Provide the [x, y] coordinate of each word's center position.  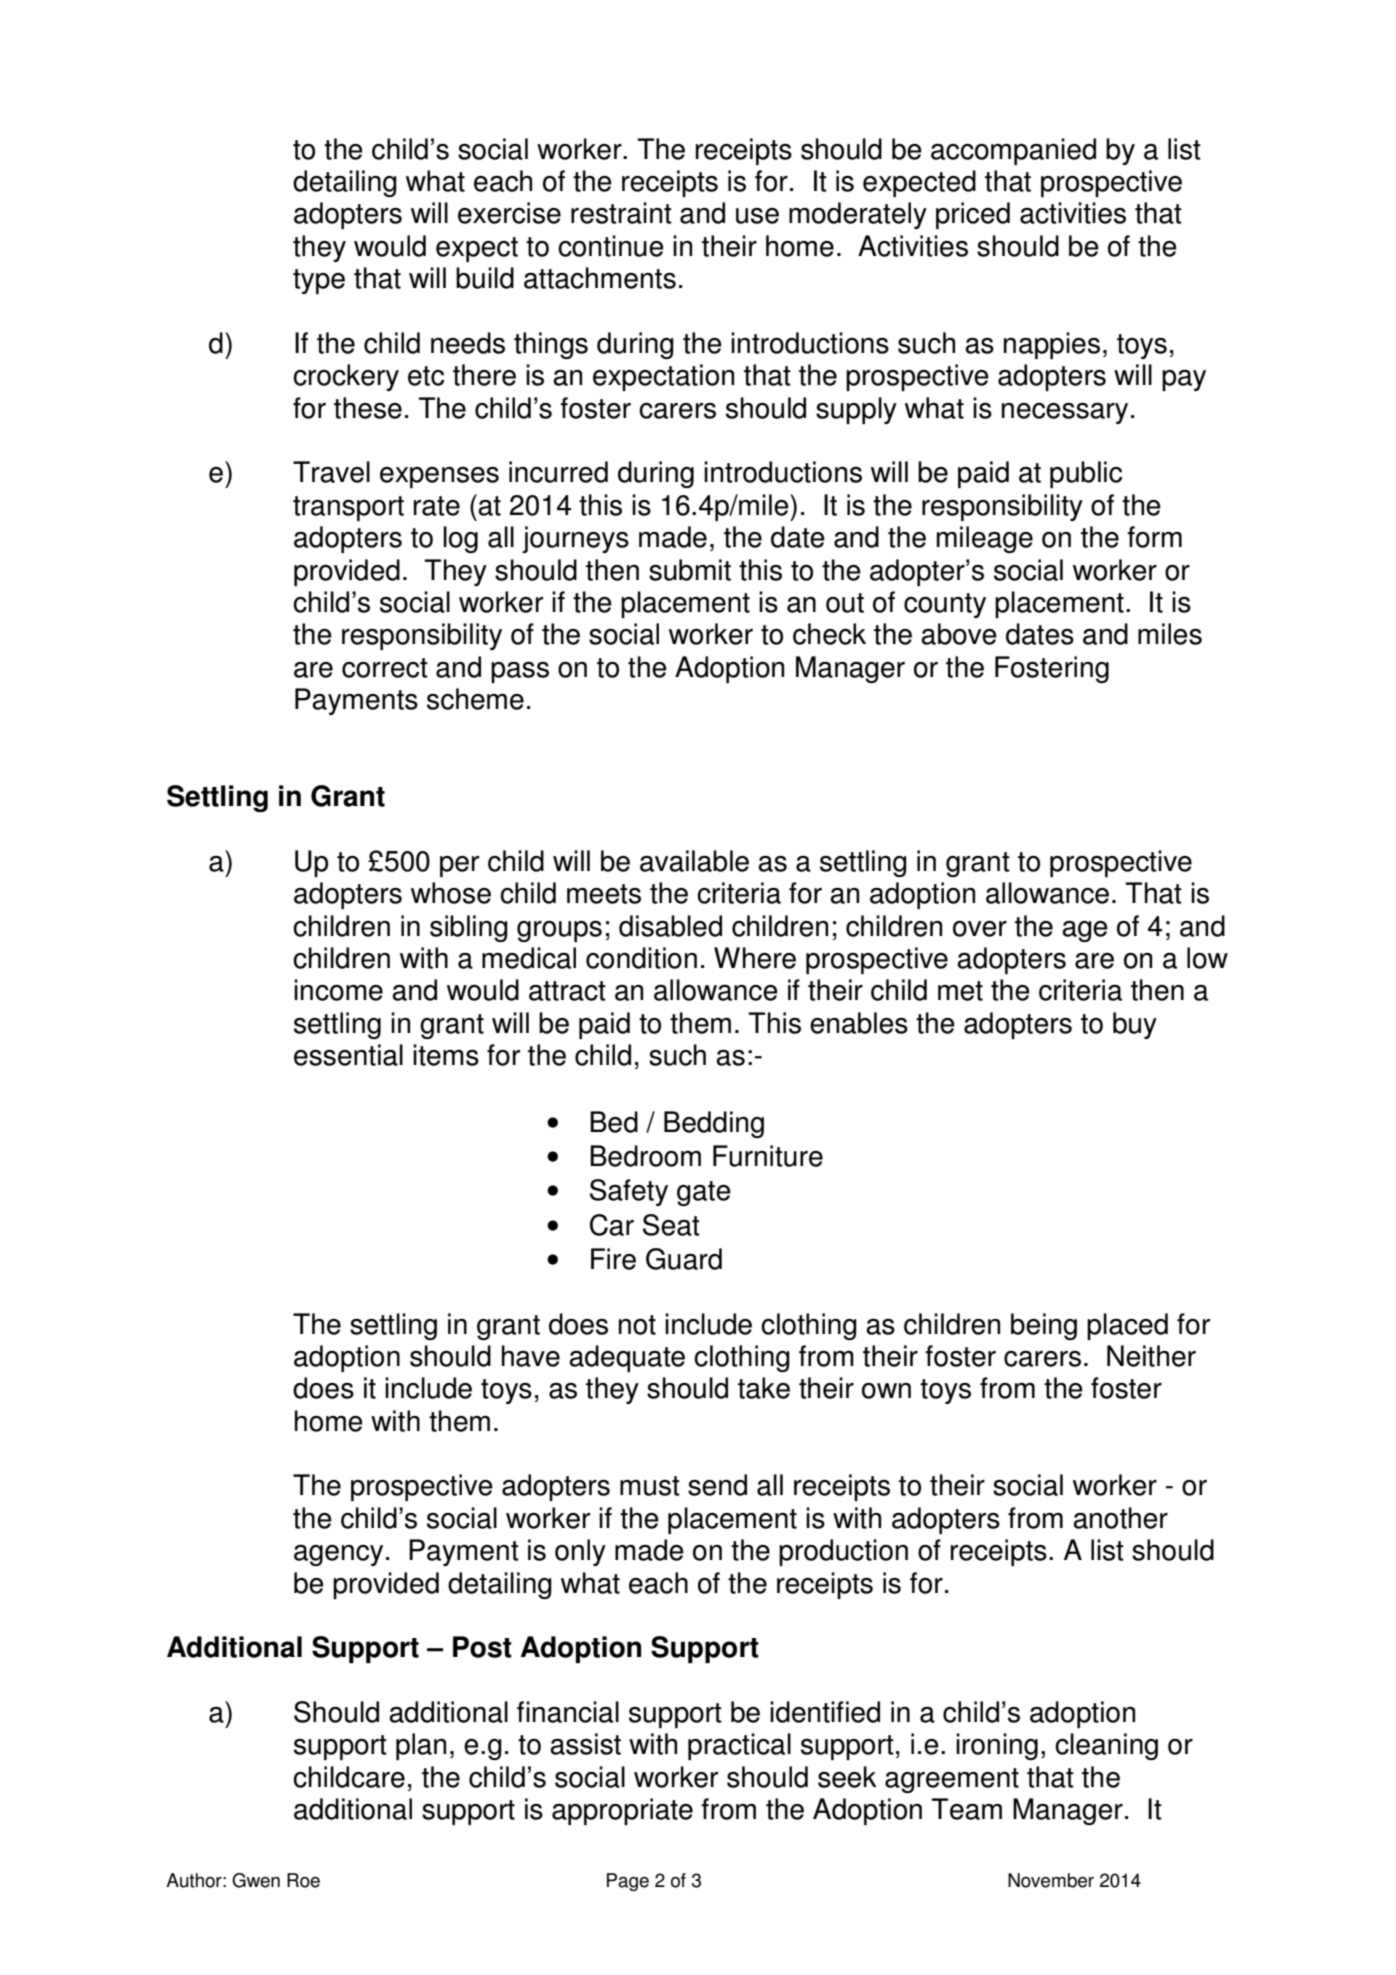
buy [1135, 1025]
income [338, 990]
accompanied [1013, 151]
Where [755, 958]
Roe [303, 1880]
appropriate [622, 1811]
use [757, 216]
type [319, 281]
